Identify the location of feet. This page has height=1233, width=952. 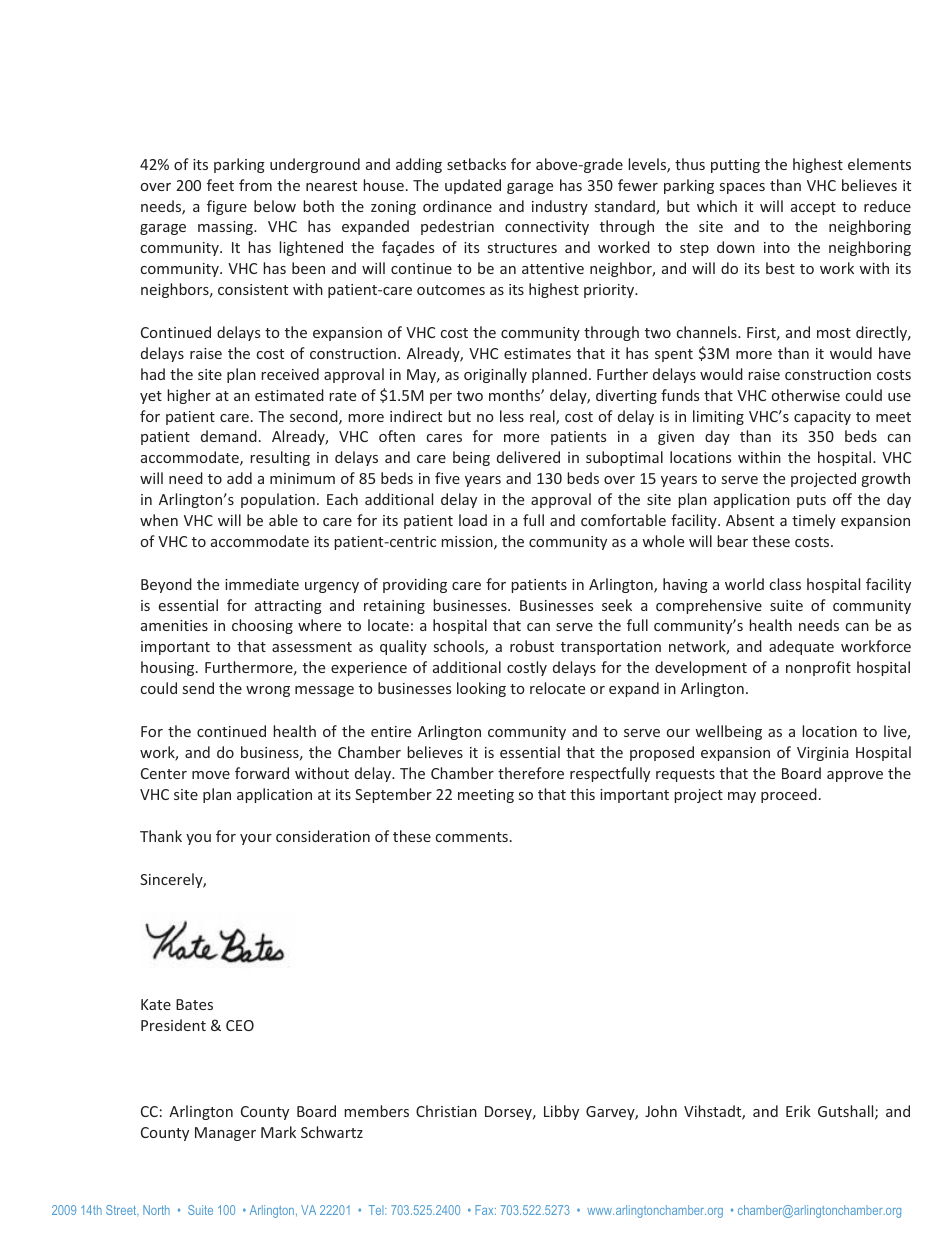
(220, 185).
